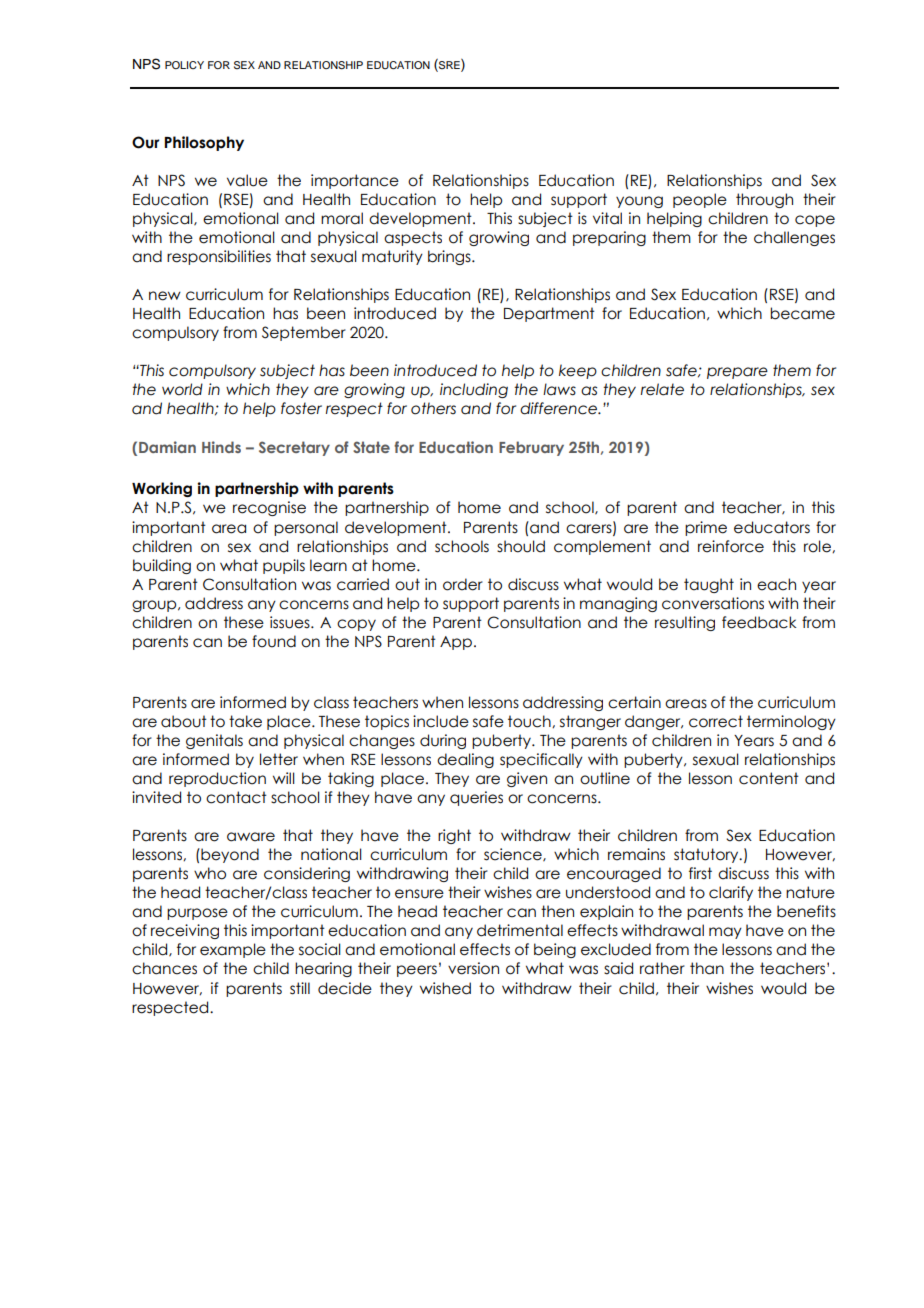 Image resolution: width=924 pixels, height=1308 pixels. What do you see at coordinates (233, 950) in the screenshot?
I see `example` at bounding box center [233, 950].
